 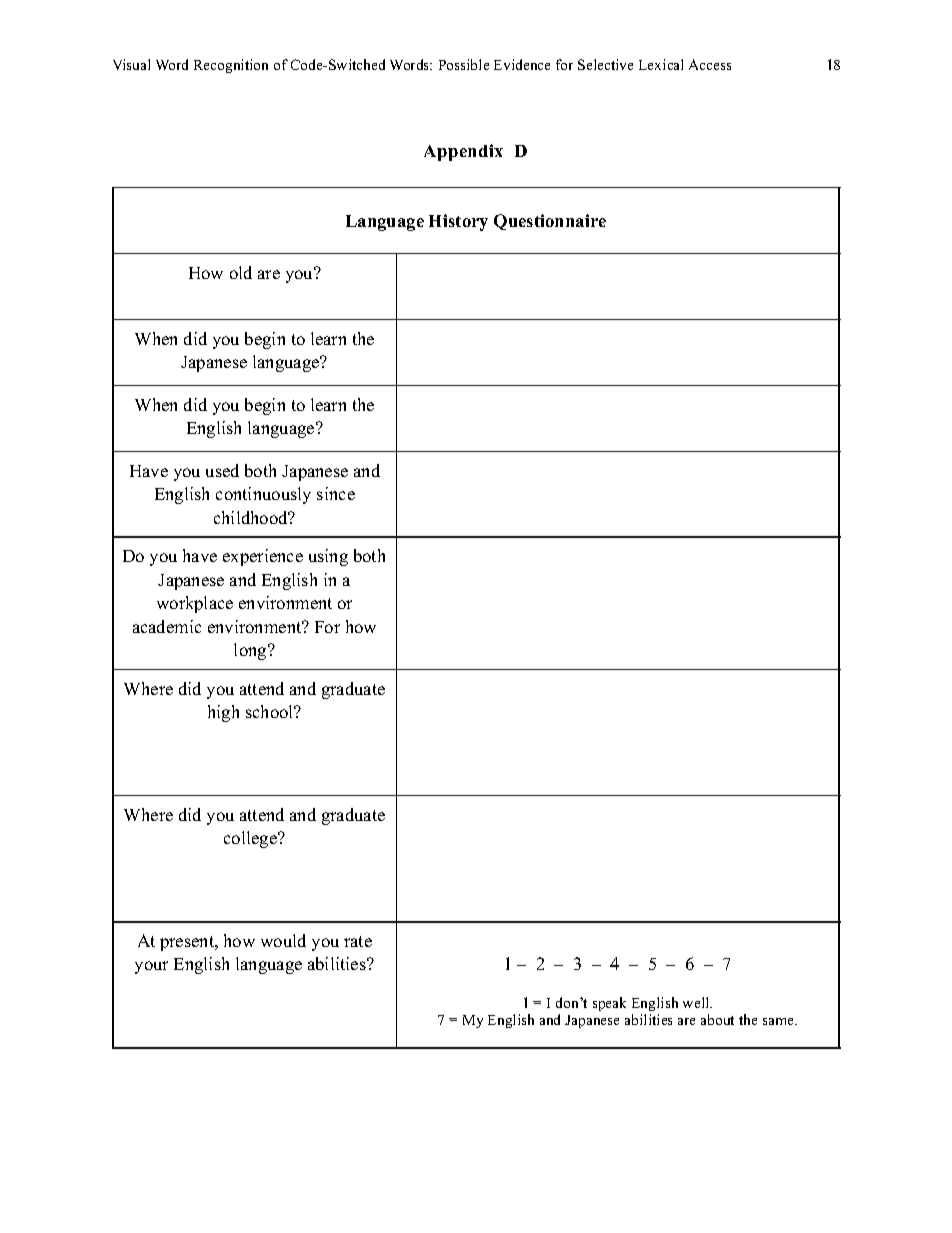 I want to click on Access, so click(x=710, y=64).
